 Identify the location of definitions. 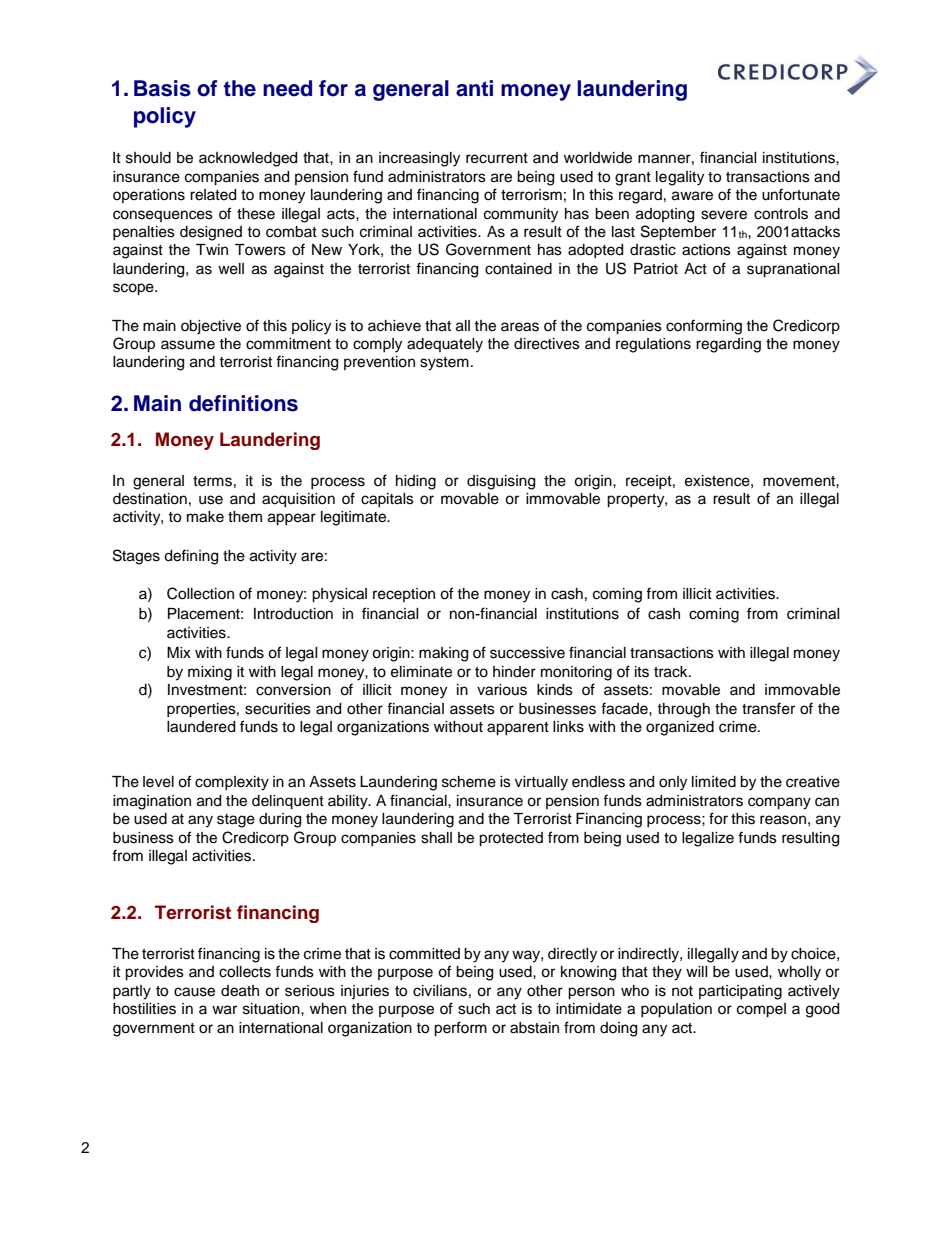
(243, 403).
